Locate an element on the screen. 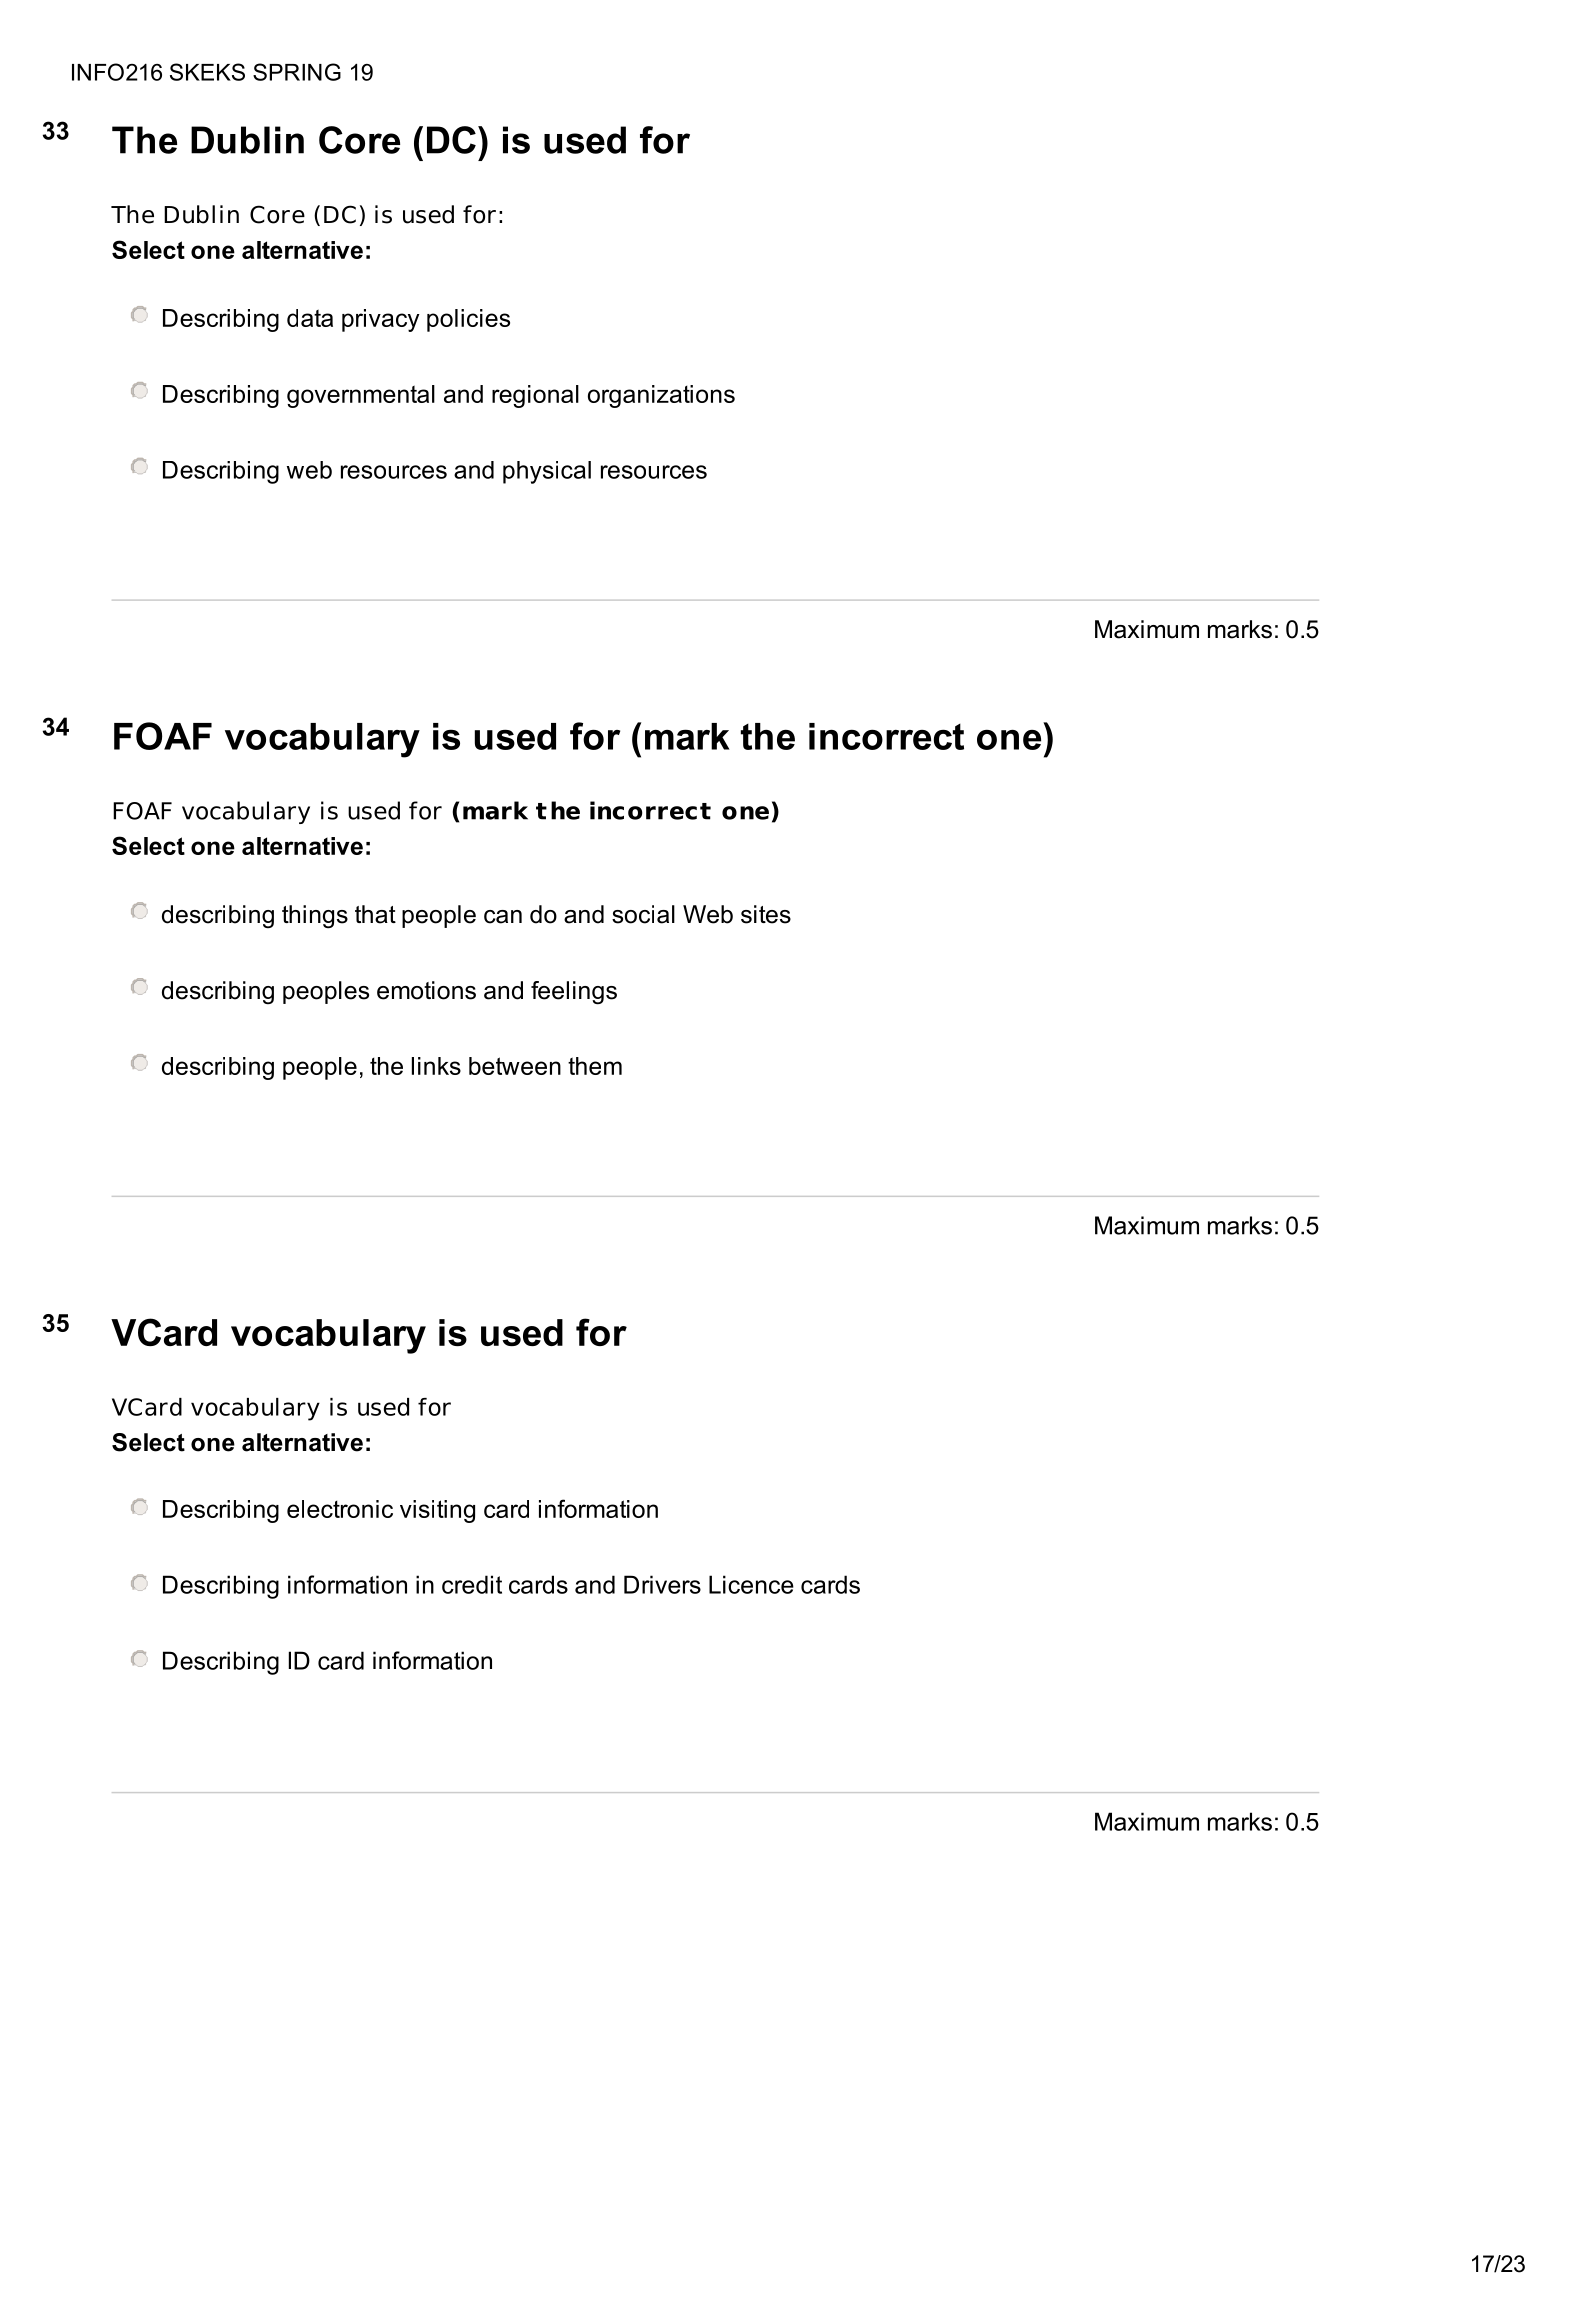 The width and height of the screenshot is (1595, 2323). organizations is located at coordinates (661, 396).
